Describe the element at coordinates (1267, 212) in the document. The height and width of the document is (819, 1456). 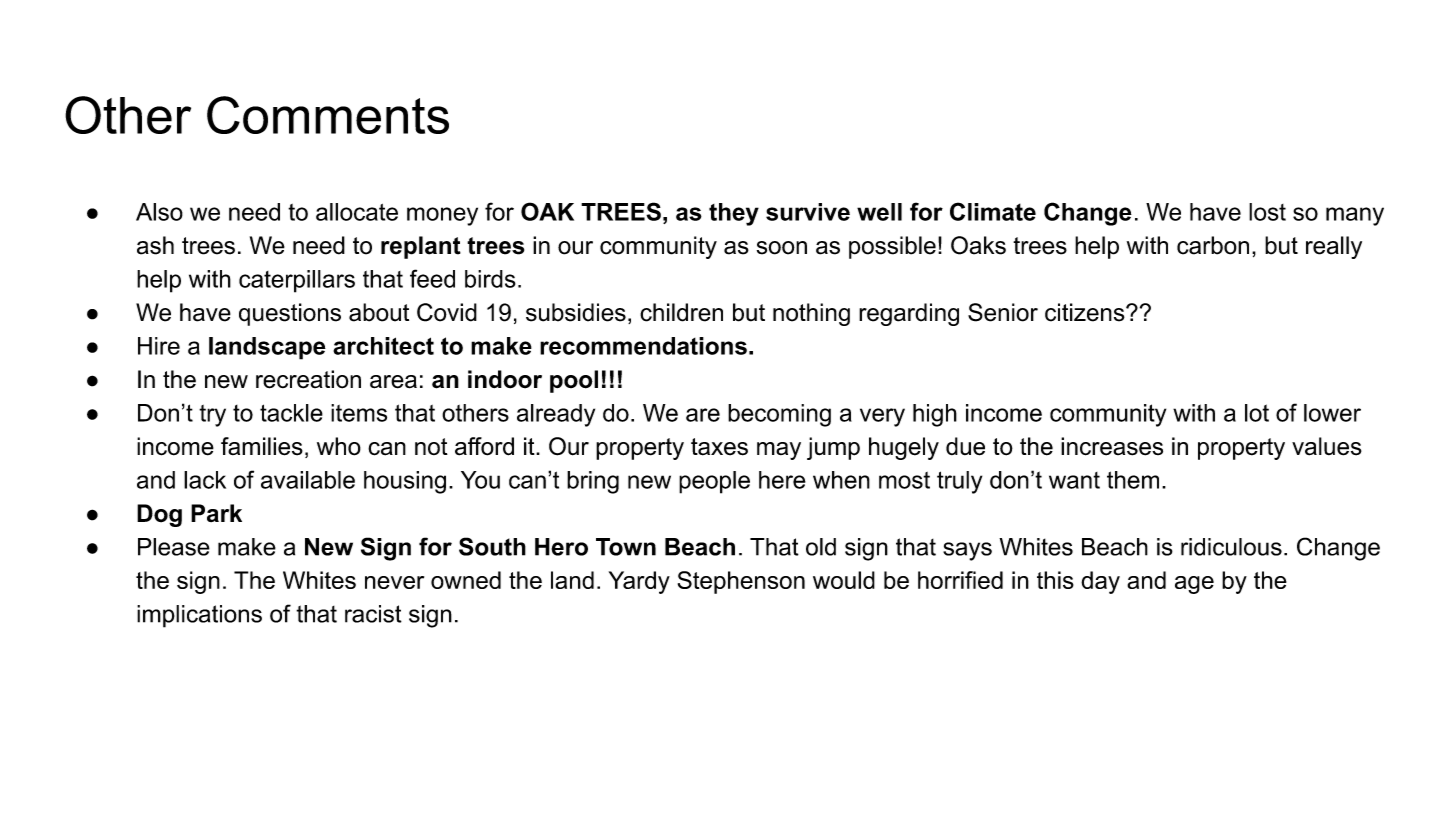
I see `lost` at that location.
